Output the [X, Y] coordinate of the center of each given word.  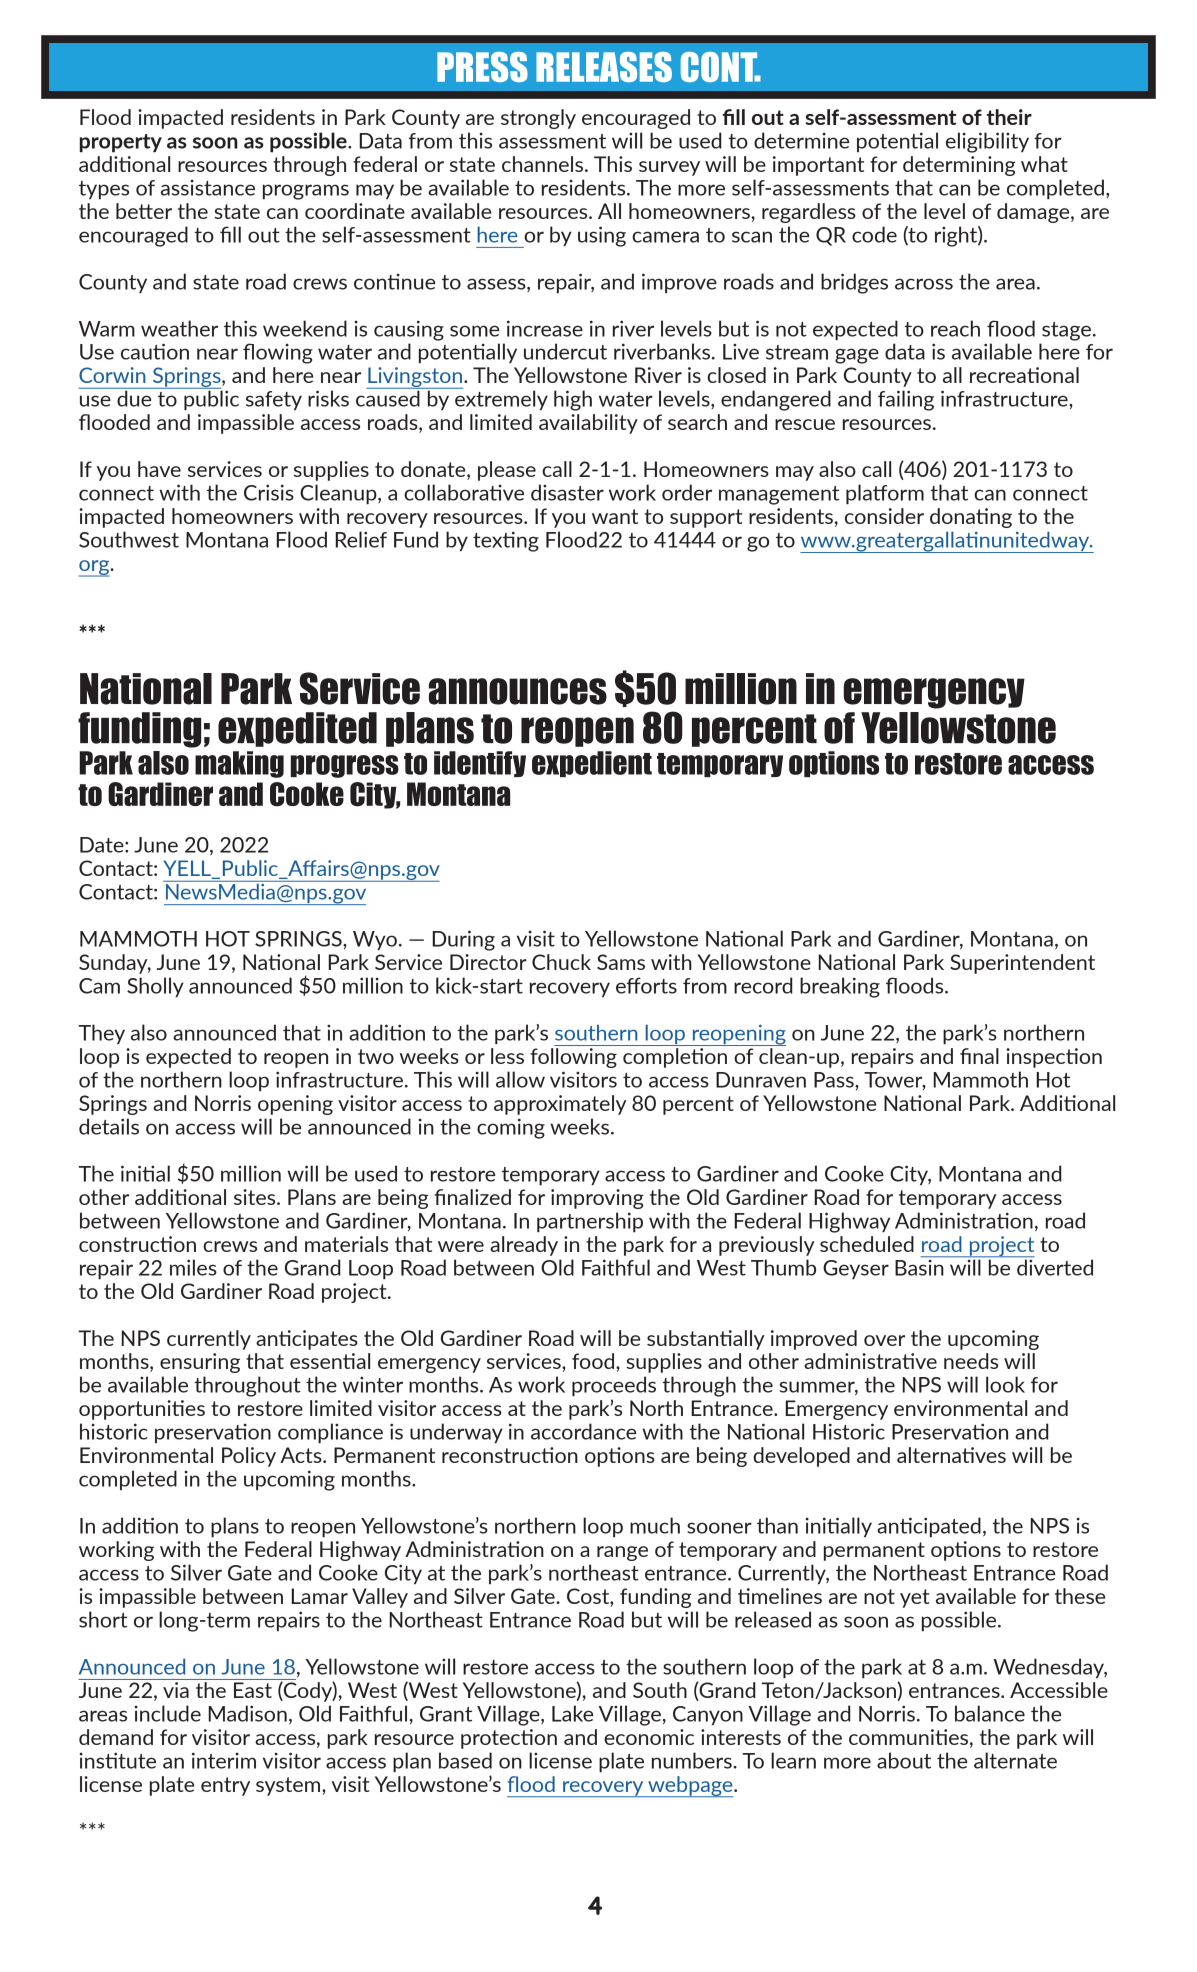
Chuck [561, 962]
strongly [538, 119]
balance [990, 1713]
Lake [572, 1713]
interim [224, 1760]
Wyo [375, 940]
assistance [208, 188]
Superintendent [1022, 964]
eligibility [987, 142]
